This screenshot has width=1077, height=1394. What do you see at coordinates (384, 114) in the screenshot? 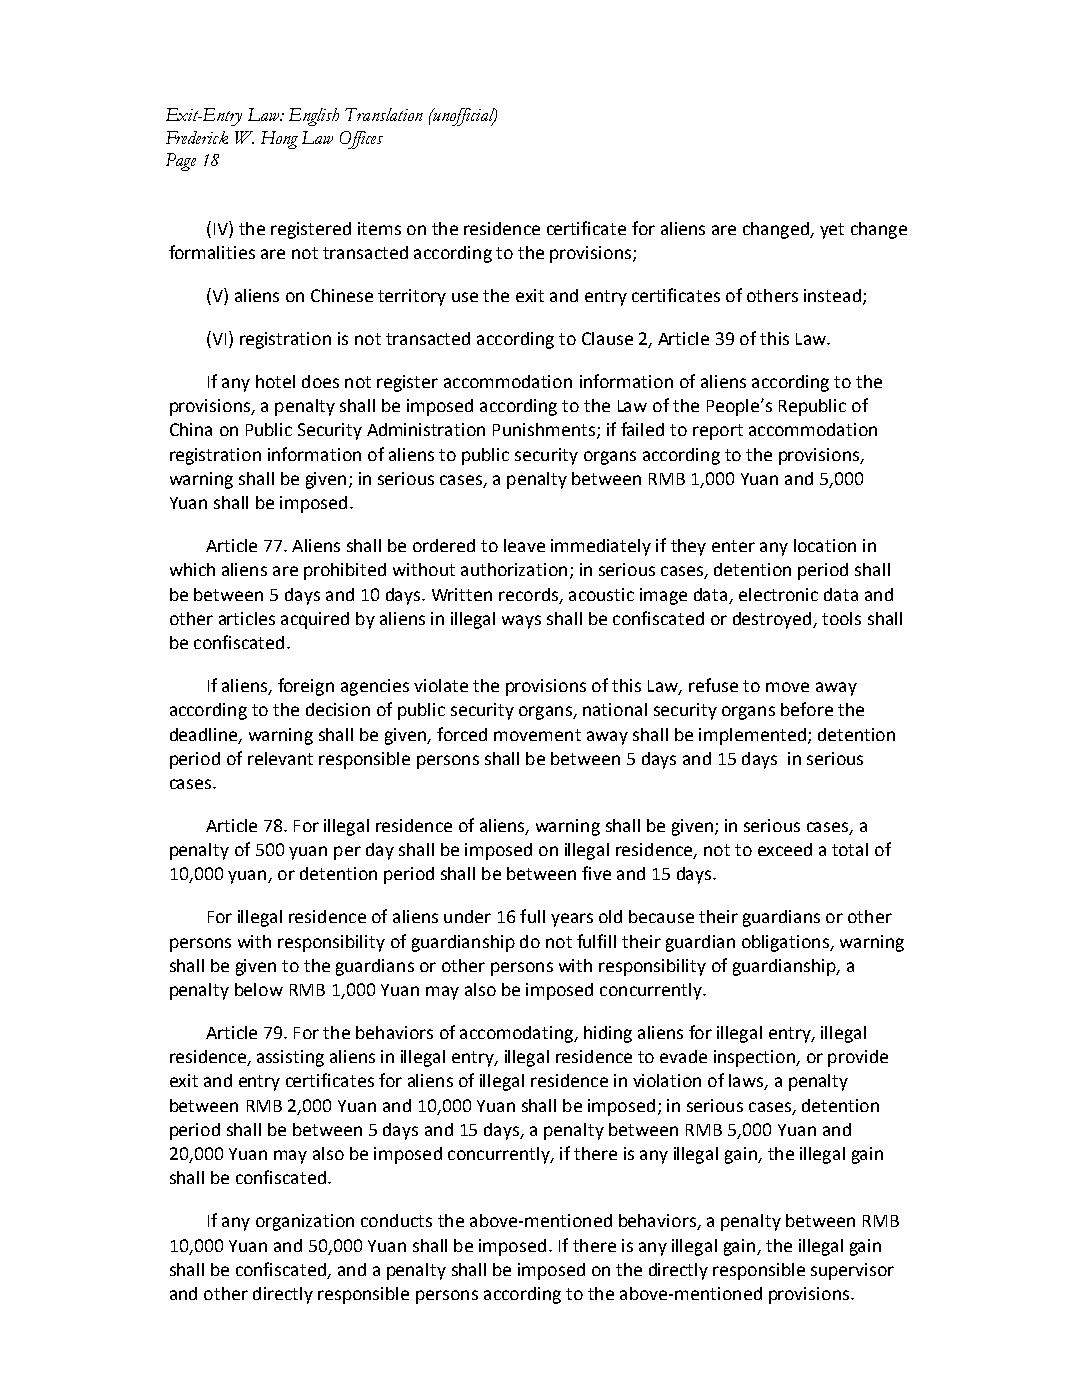
I see `Translation` at bounding box center [384, 114].
